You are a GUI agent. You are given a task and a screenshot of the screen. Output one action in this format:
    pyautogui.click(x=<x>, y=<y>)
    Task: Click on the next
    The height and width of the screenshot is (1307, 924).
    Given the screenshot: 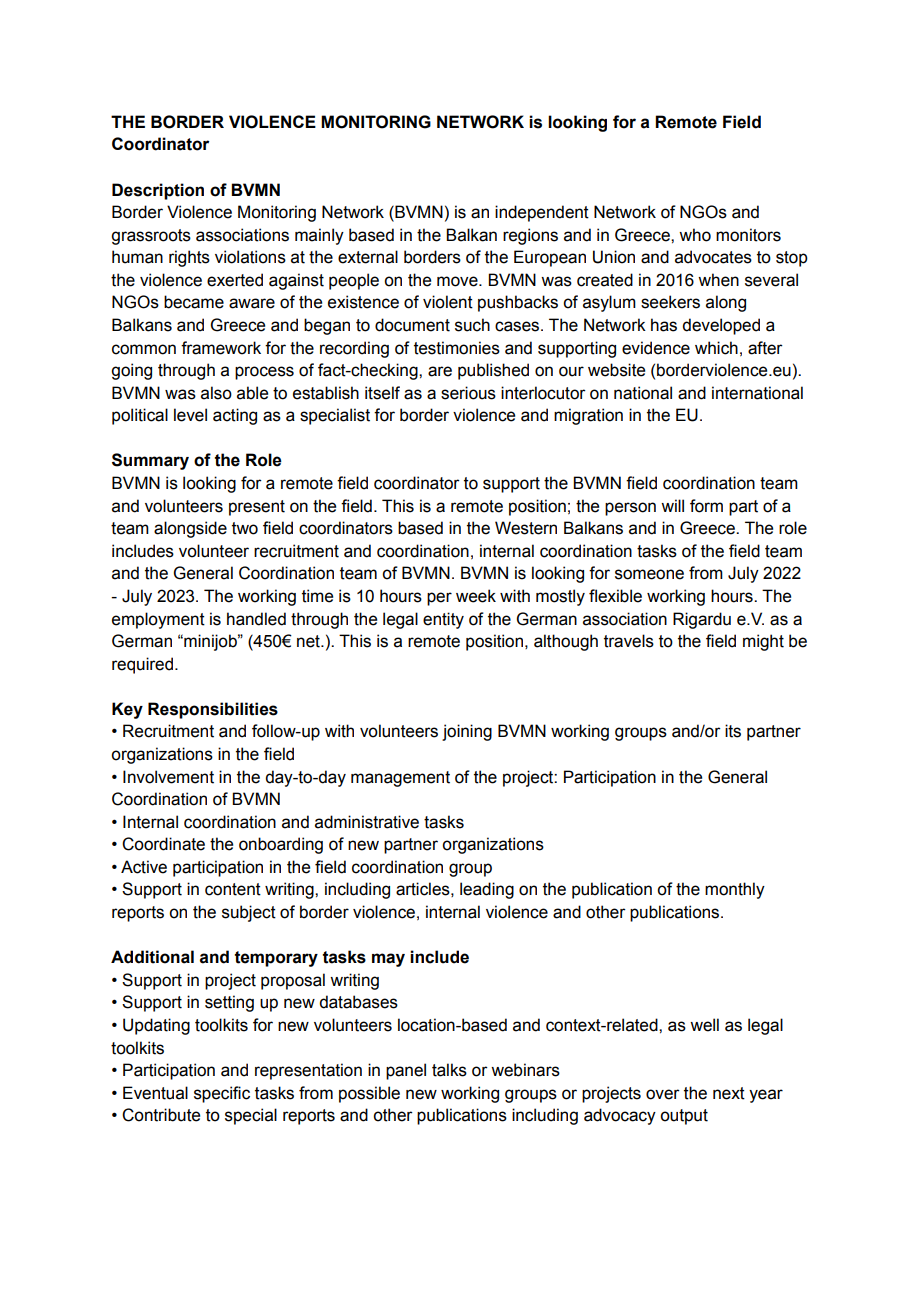 What is the action you would take?
    pyautogui.click(x=729, y=1093)
